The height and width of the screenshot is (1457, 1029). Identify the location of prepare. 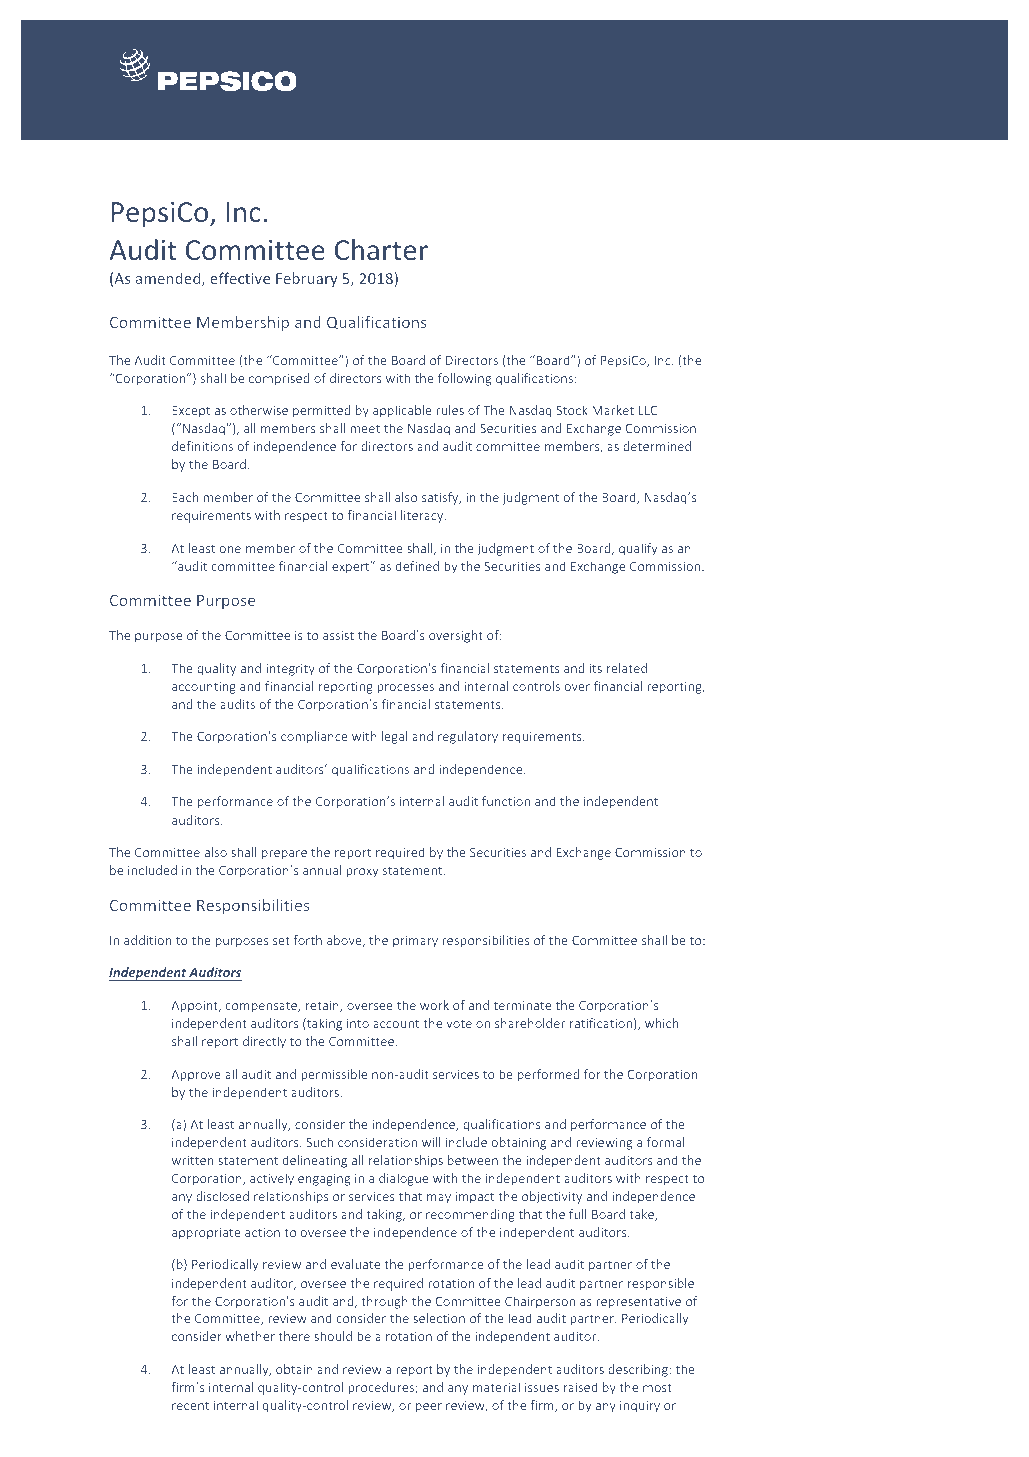
(284, 855).
